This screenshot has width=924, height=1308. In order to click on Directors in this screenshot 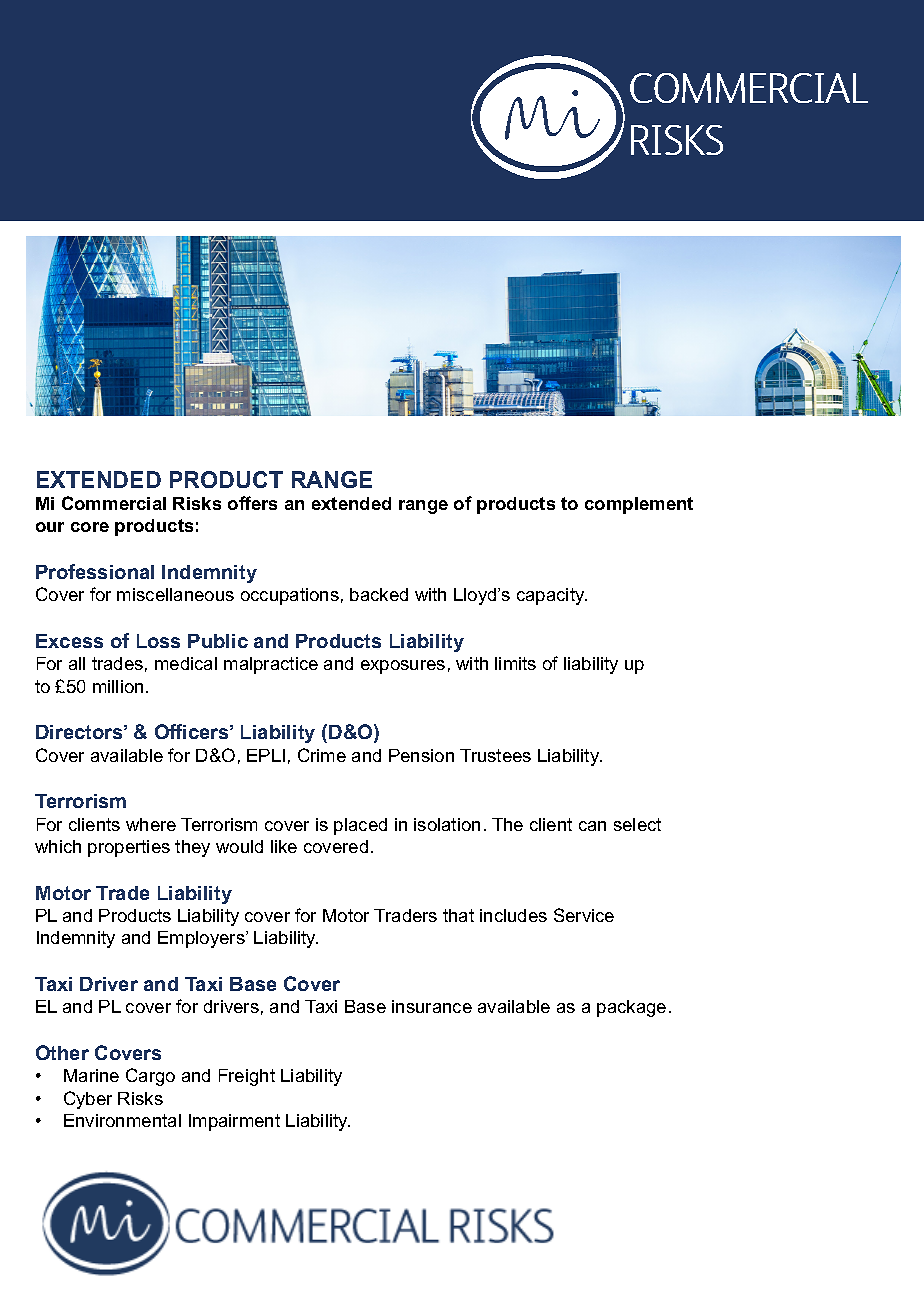, I will do `click(80, 732)`.
